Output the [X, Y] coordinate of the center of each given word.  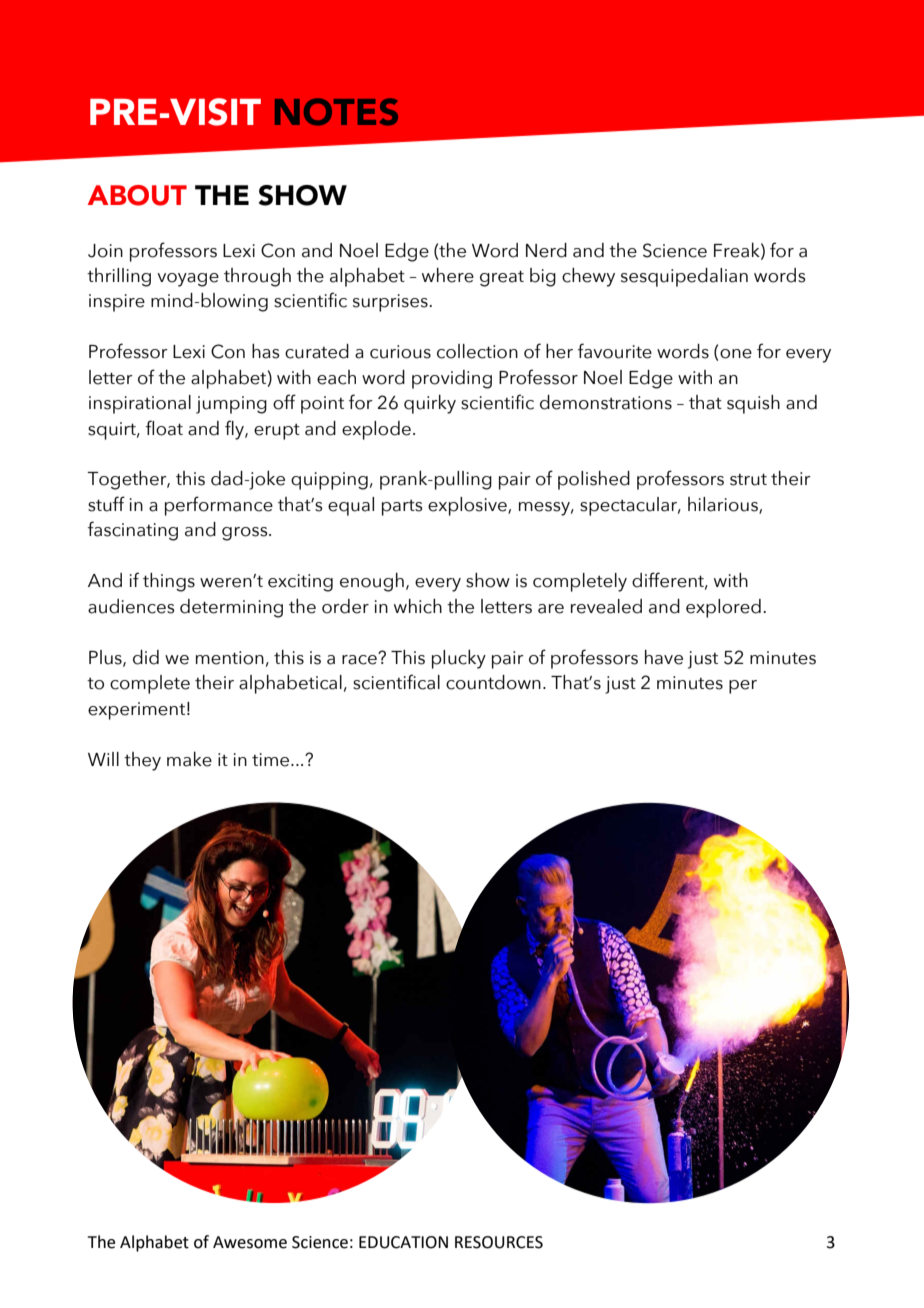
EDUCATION [403, 1242]
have [664, 657]
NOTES [336, 112]
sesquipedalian [684, 277]
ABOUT [137, 195]
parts [402, 508]
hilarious [724, 505]
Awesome [250, 1242]
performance [219, 506]
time [272, 760]
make [189, 759]
